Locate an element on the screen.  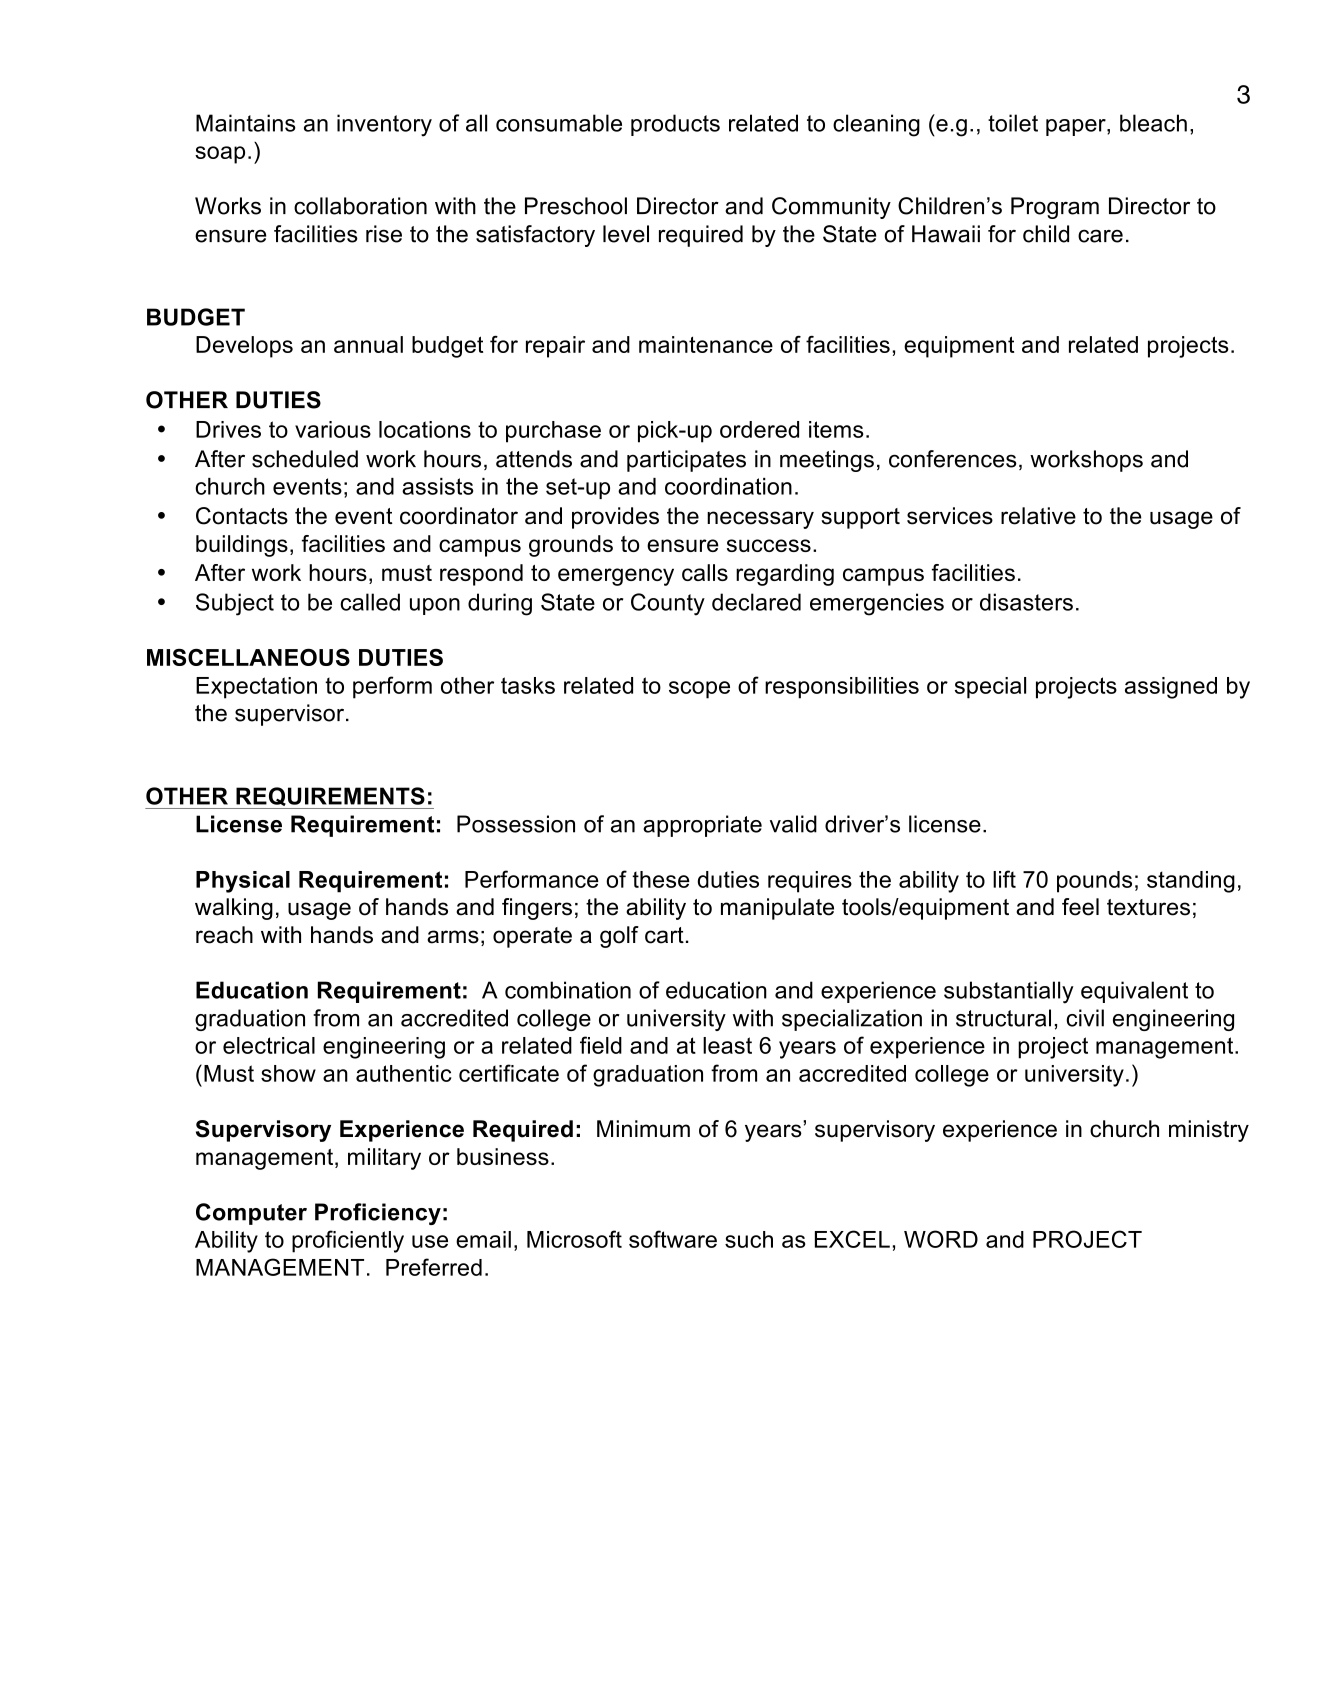
inventory is located at coordinates (384, 125).
